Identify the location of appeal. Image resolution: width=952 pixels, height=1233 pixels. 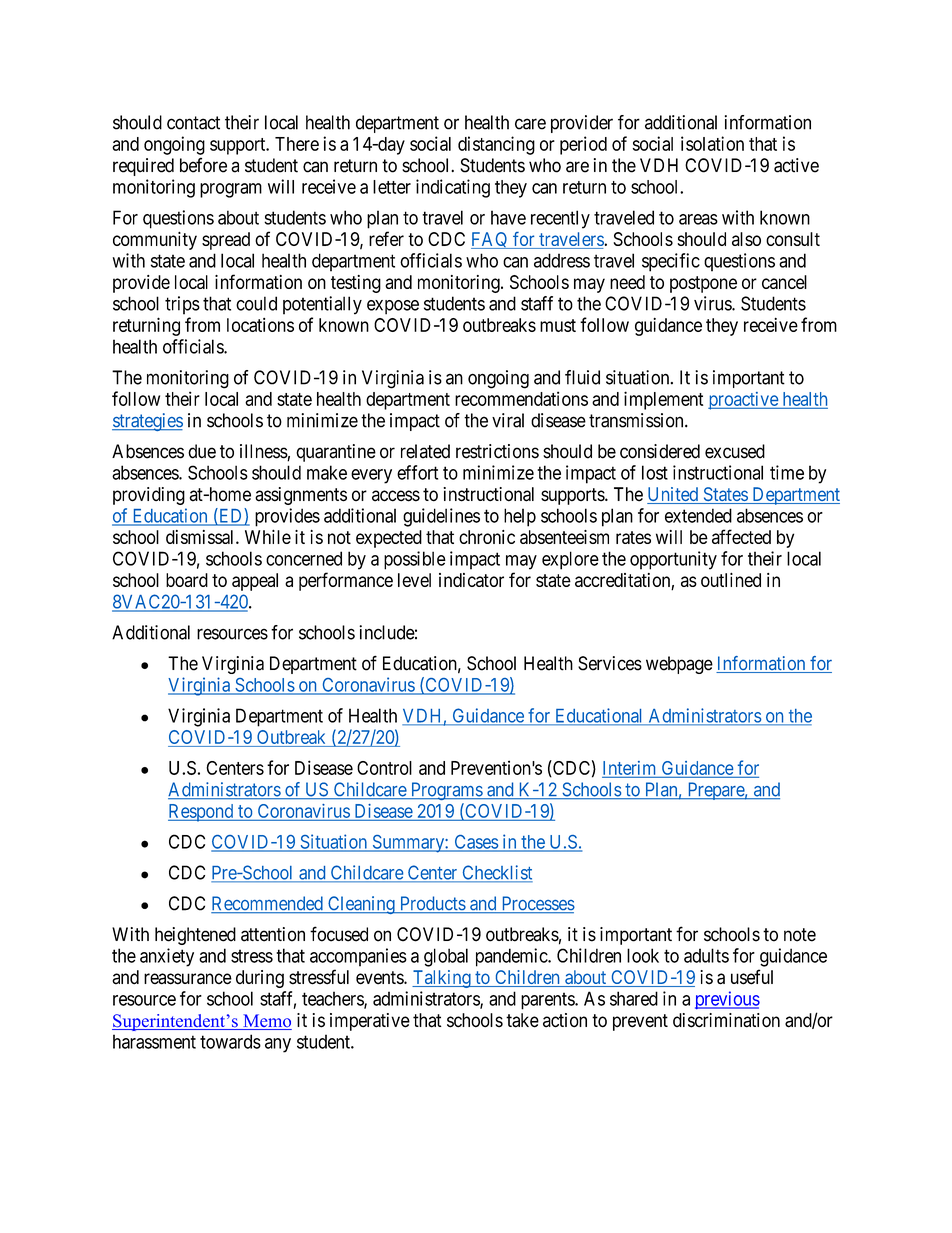
(255, 582).
